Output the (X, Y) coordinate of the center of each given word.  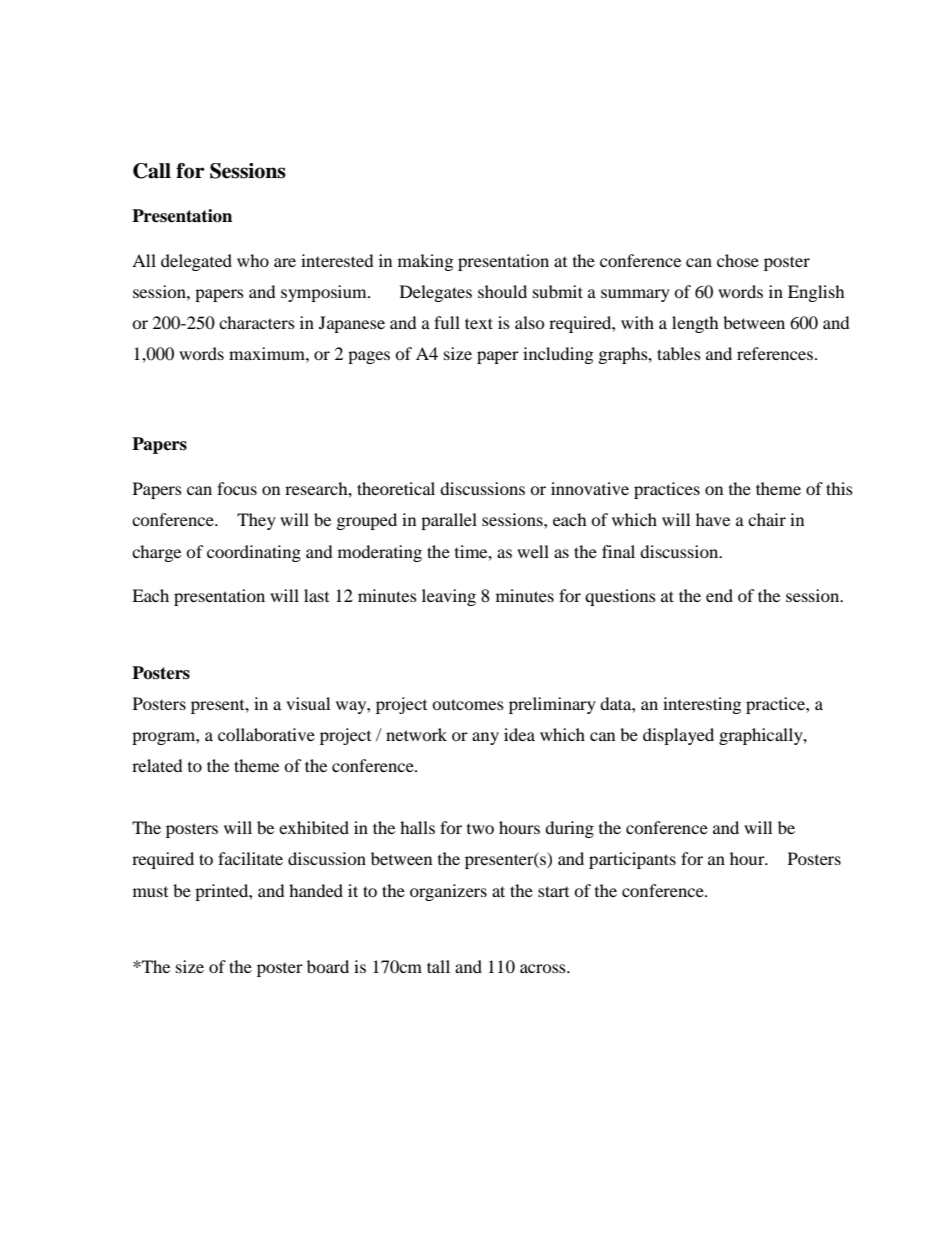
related (157, 765)
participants (632, 860)
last (316, 595)
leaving (449, 597)
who (253, 260)
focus (237, 488)
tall (438, 966)
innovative (590, 488)
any (485, 738)
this (839, 488)
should (502, 291)
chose (738, 260)
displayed (678, 736)
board (328, 966)
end (719, 595)
